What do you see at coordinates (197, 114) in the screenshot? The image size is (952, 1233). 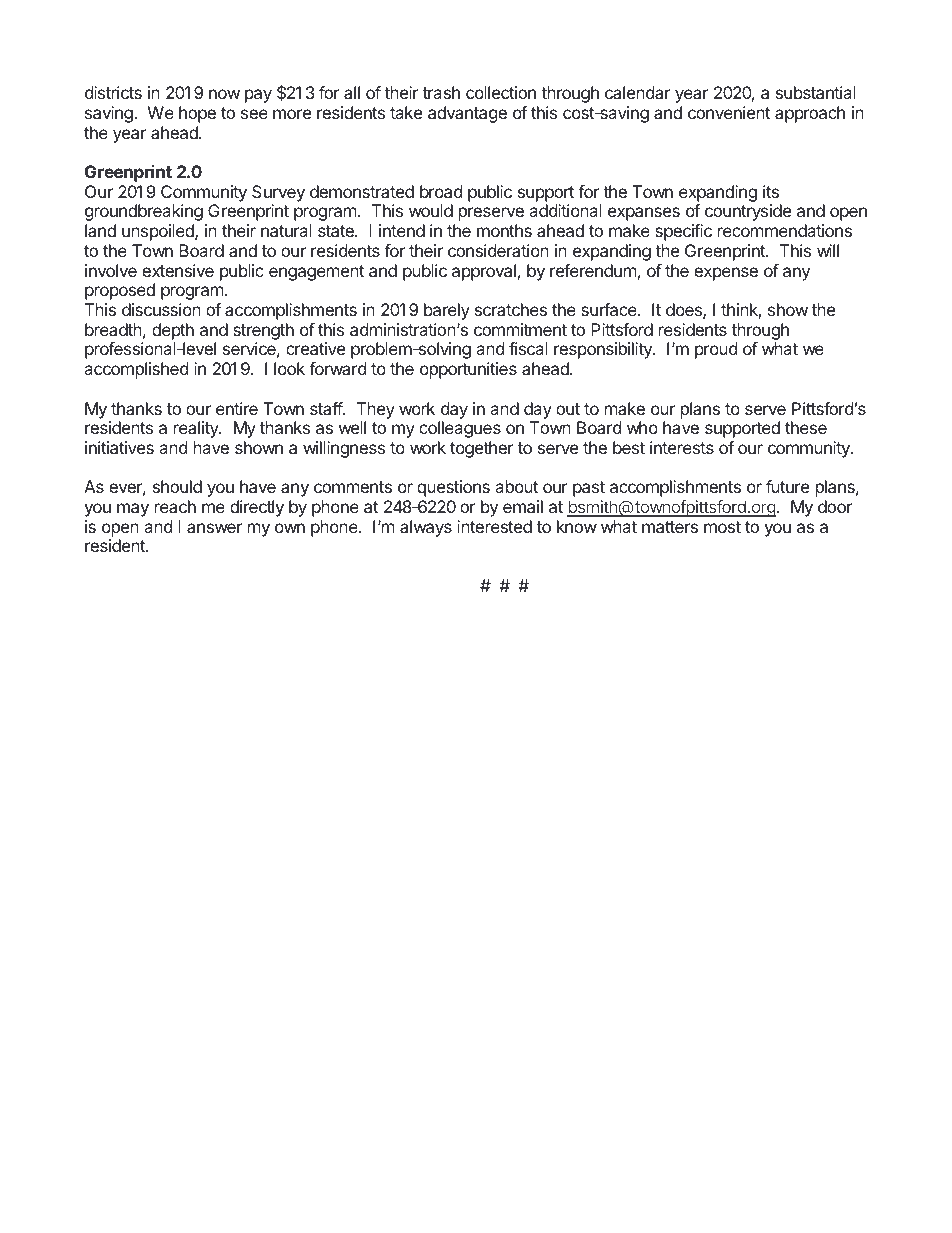 I see `hope` at bounding box center [197, 114].
